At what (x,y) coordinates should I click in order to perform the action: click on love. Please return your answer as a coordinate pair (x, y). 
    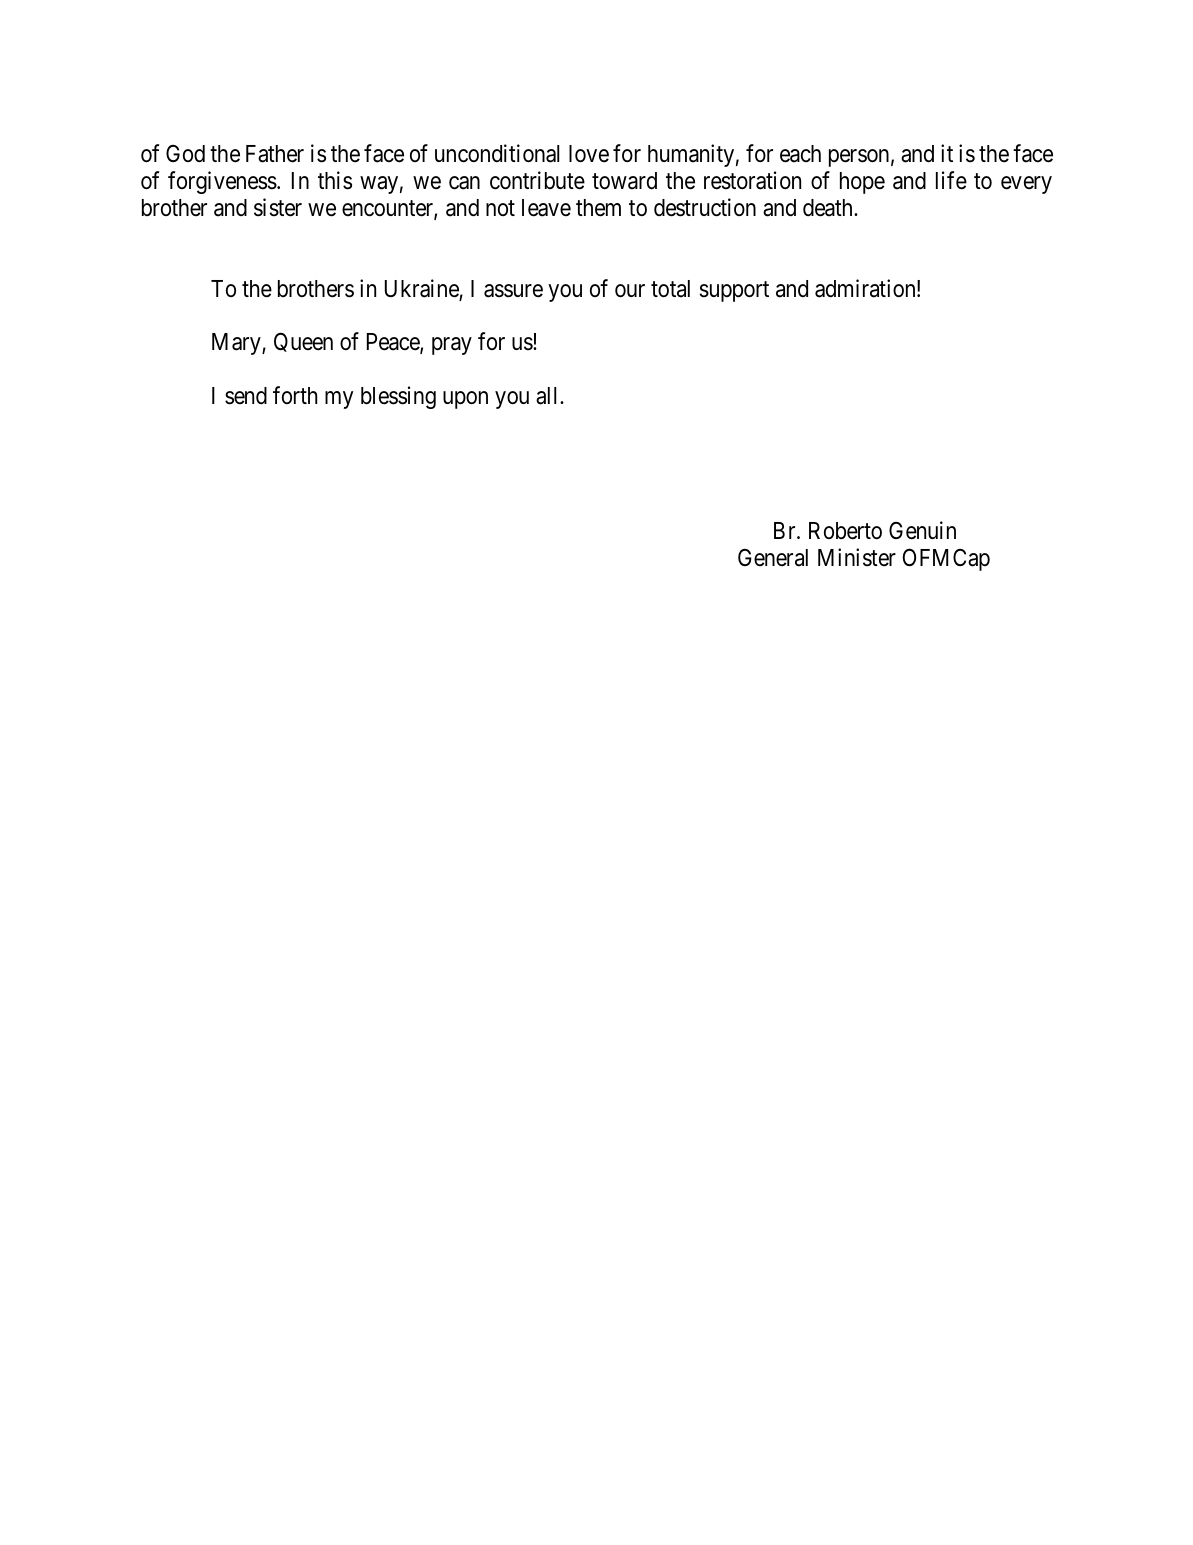
    Looking at the image, I should click on (589, 154).
